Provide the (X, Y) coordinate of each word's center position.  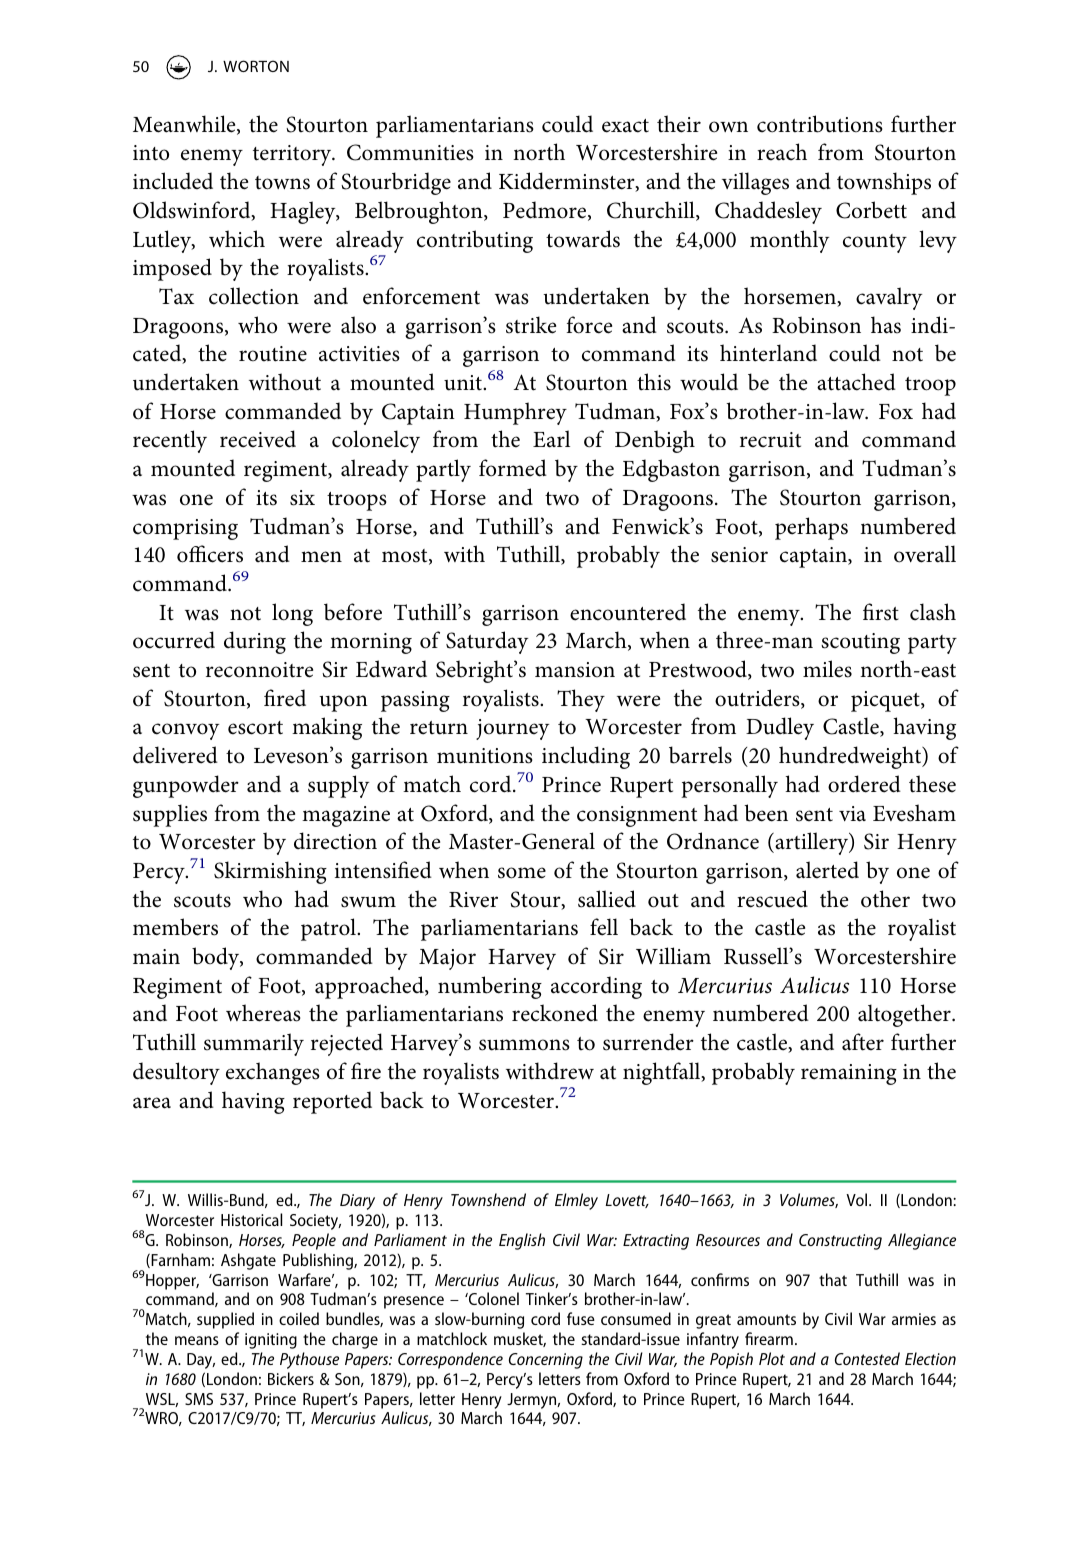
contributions (820, 124)
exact (625, 126)
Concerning (546, 1361)
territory (293, 155)
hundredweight (851, 757)
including (586, 757)
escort (255, 728)
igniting (271, 1341)
